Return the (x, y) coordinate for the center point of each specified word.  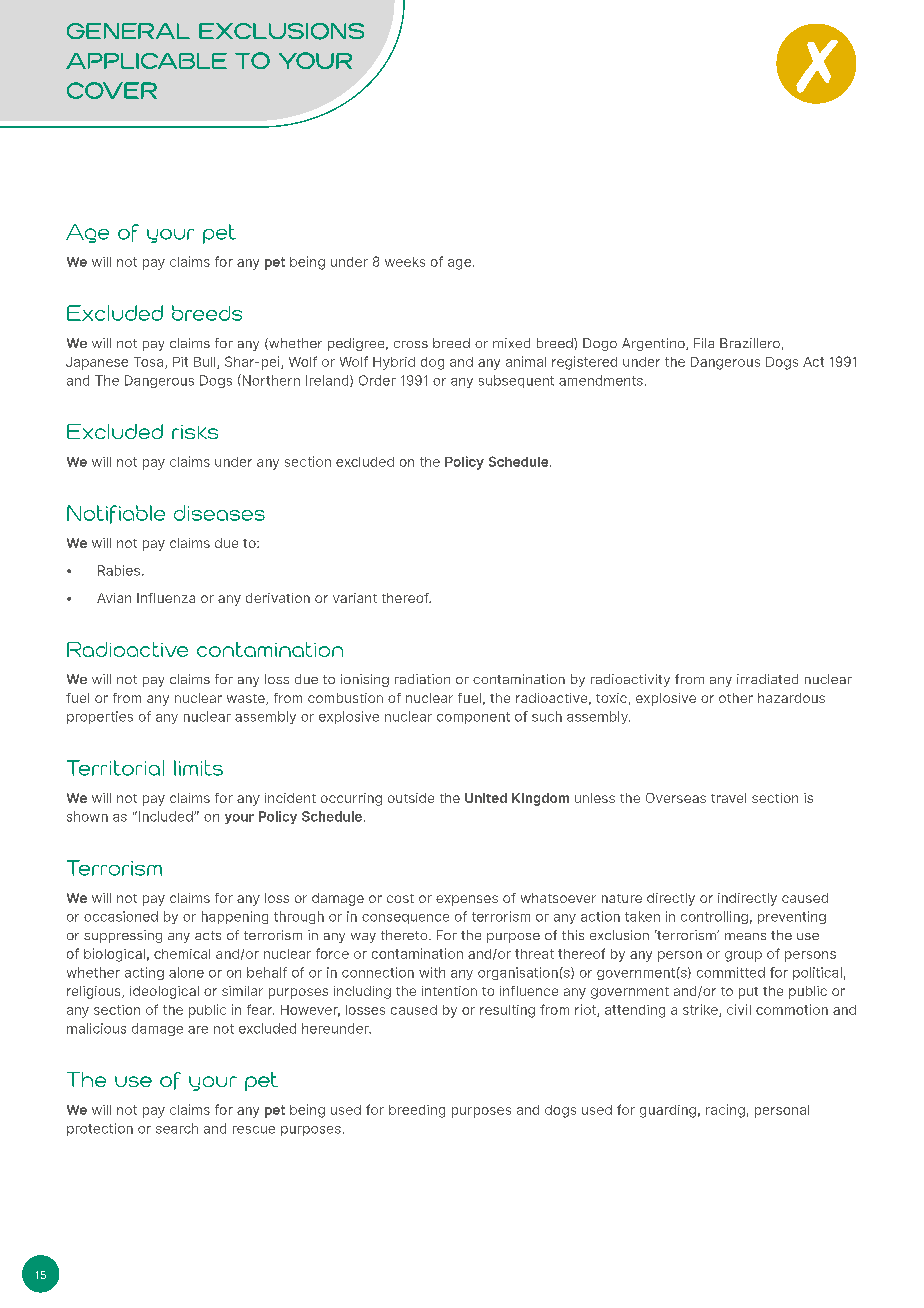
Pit (180, 362)
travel (728, 798)
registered (584, 363)
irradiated (767, 679)
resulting (507, 1011)
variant (355, 598)
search (177, 1128)
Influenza (166, 598)
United (486, 798)
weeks (405, 262)
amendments (601, 380)
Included (167, 816)
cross (411, 344)
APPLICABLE (146, 61)
